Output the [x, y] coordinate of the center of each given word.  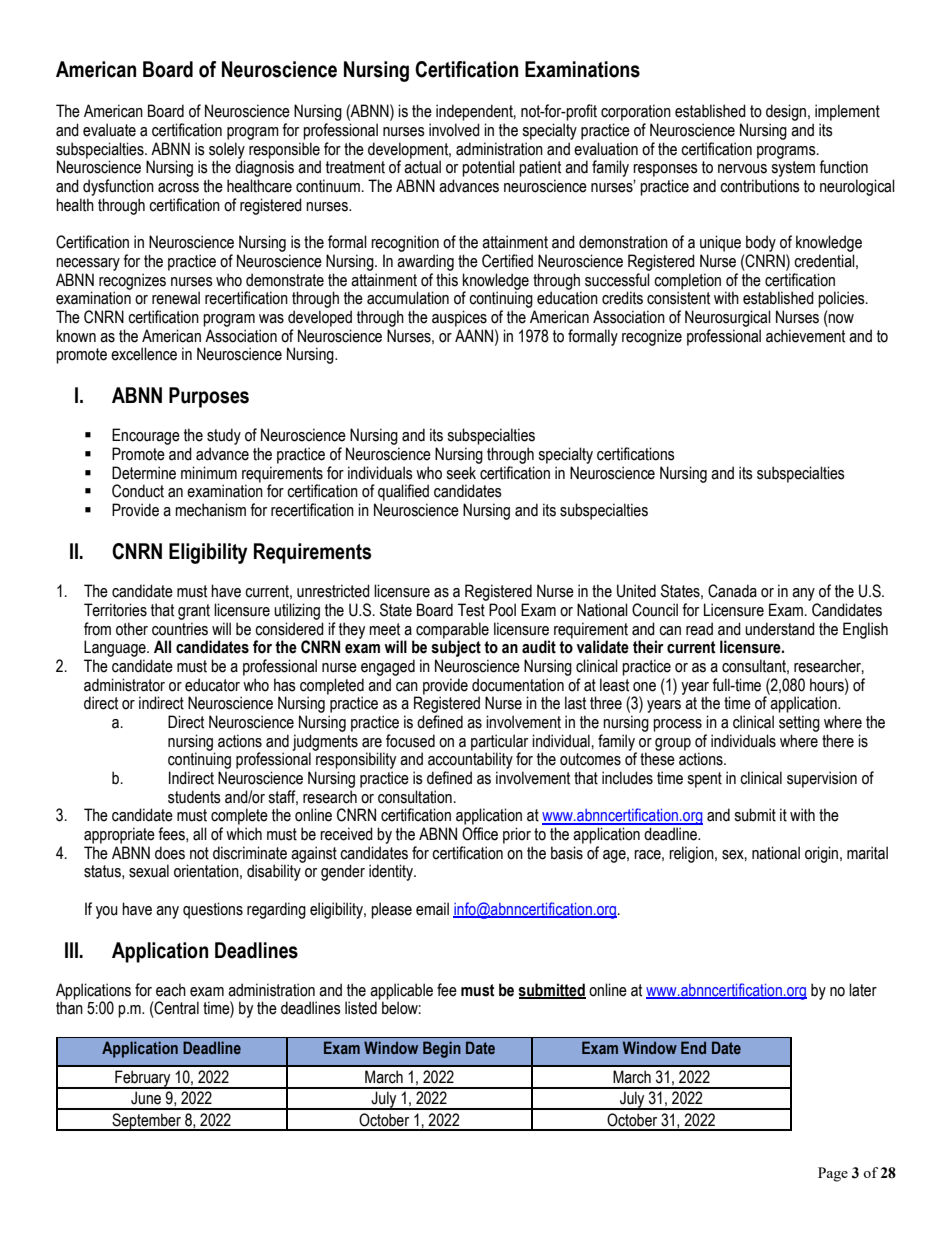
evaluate [109, 130]
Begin [442, 1049]
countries [180, 629]
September [146, 1122]
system [793, 170]
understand [780, 629]
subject [456, 648]
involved [454, 130]
